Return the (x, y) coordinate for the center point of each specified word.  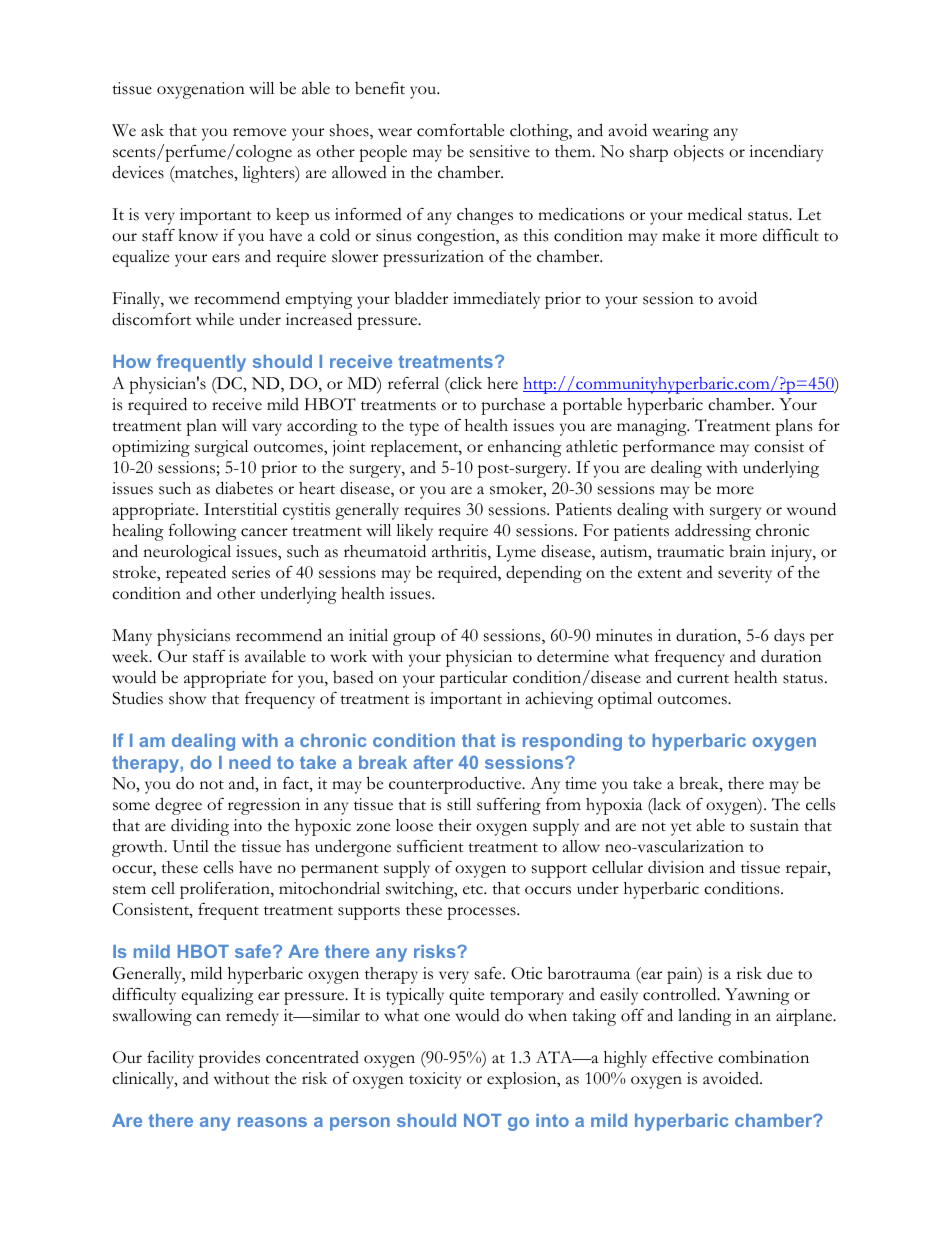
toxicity (435, 1080)
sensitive (500, 151)
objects (699, 153)
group (414, 639)
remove (259, 132)
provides (229, 1059)
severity (745, 574)
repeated (196, 574)
